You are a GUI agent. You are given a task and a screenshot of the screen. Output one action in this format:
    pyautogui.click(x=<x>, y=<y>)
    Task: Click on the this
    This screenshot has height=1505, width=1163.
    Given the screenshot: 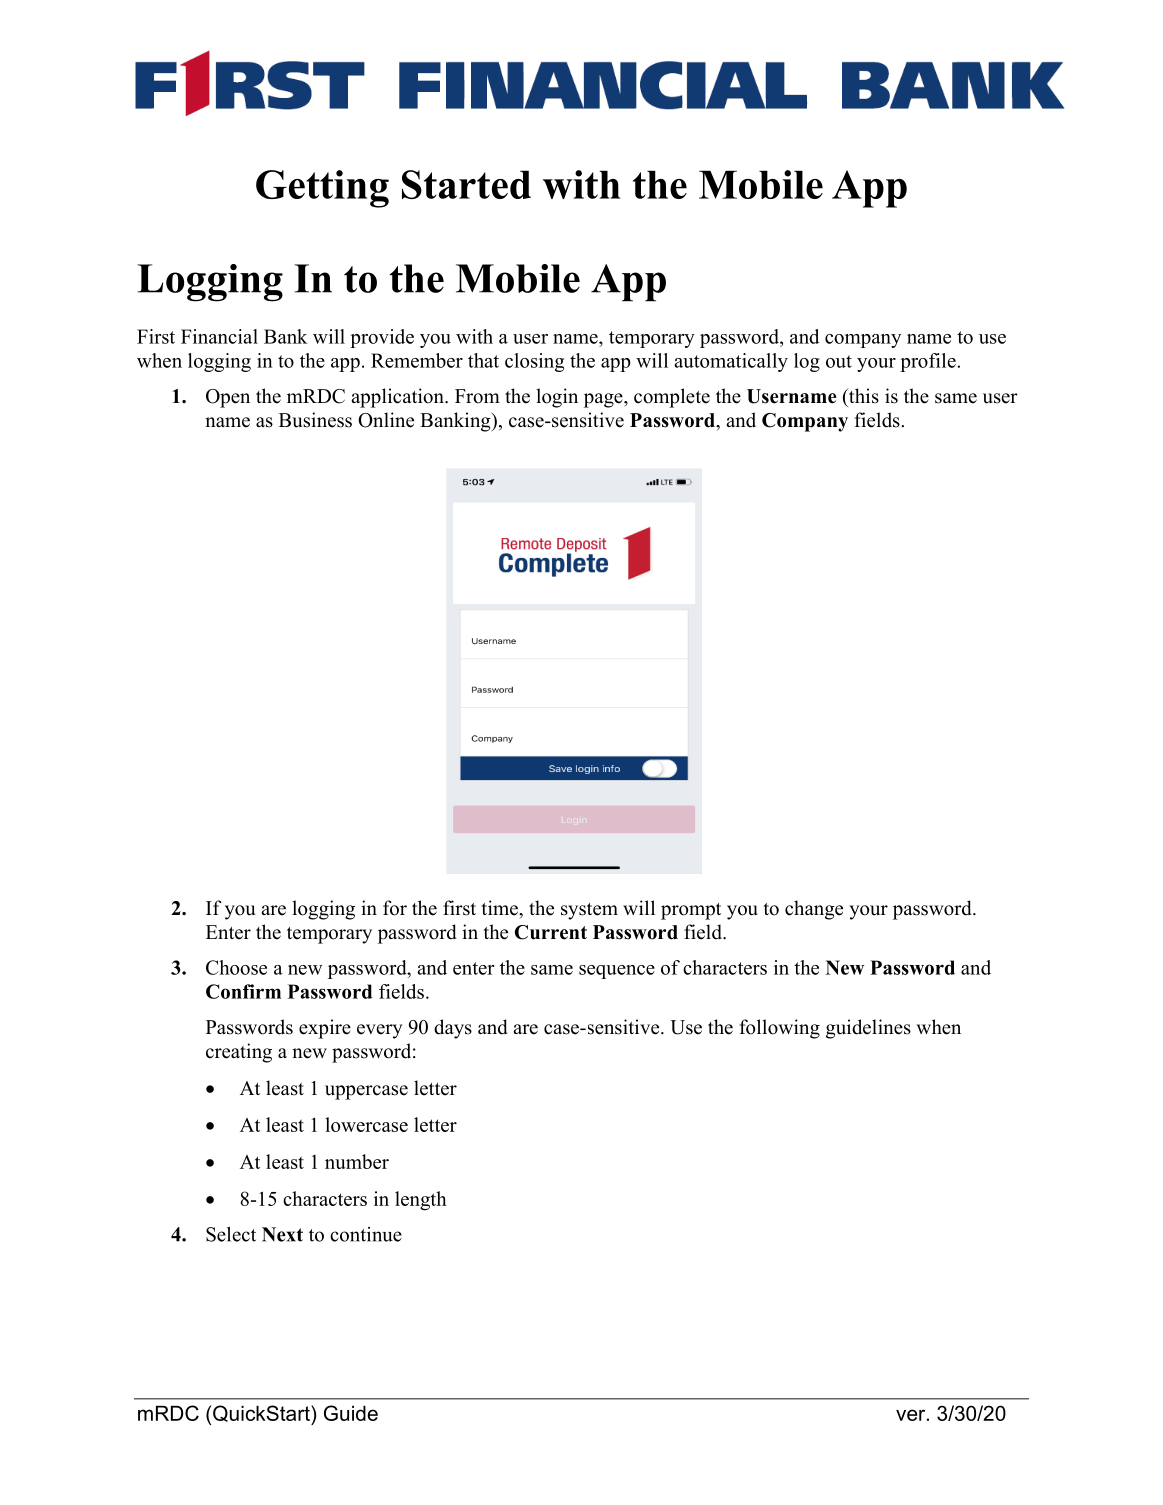 What is the action you would take?
    pyautogui.click(x=863, y=396)
